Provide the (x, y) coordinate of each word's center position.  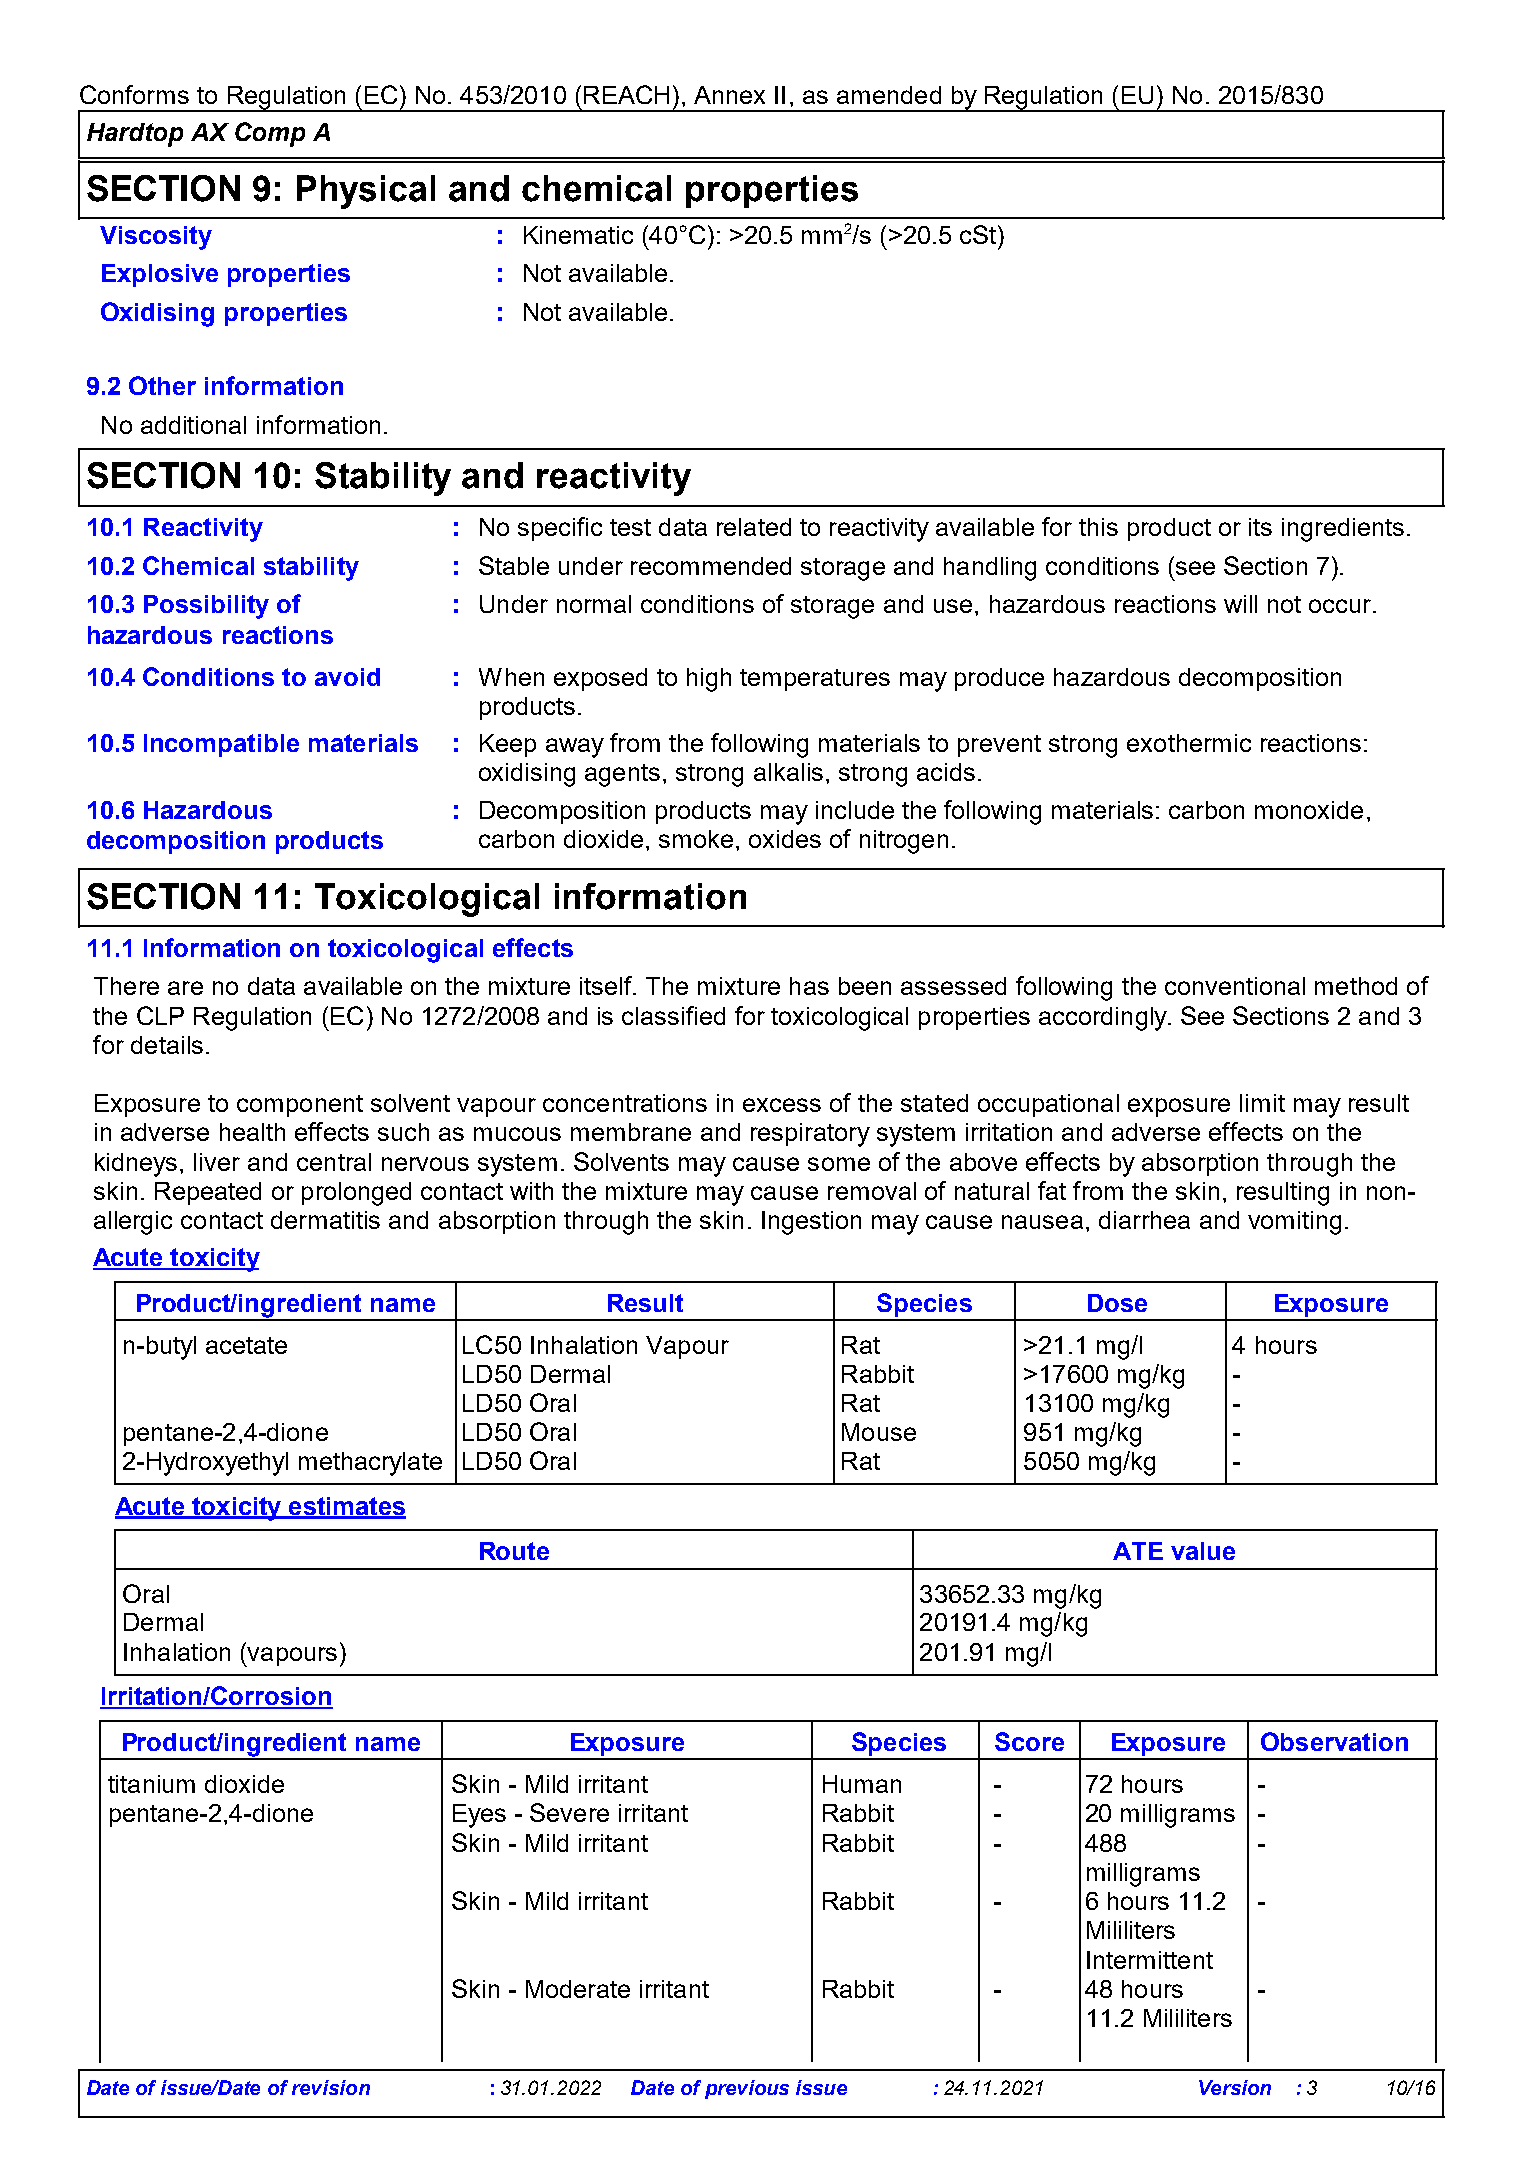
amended (889, 95)
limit (1262, 1103)
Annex (729, 95)
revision (331, 2087)
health (252, 1132)
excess (782, 1105)
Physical (366, 192)
